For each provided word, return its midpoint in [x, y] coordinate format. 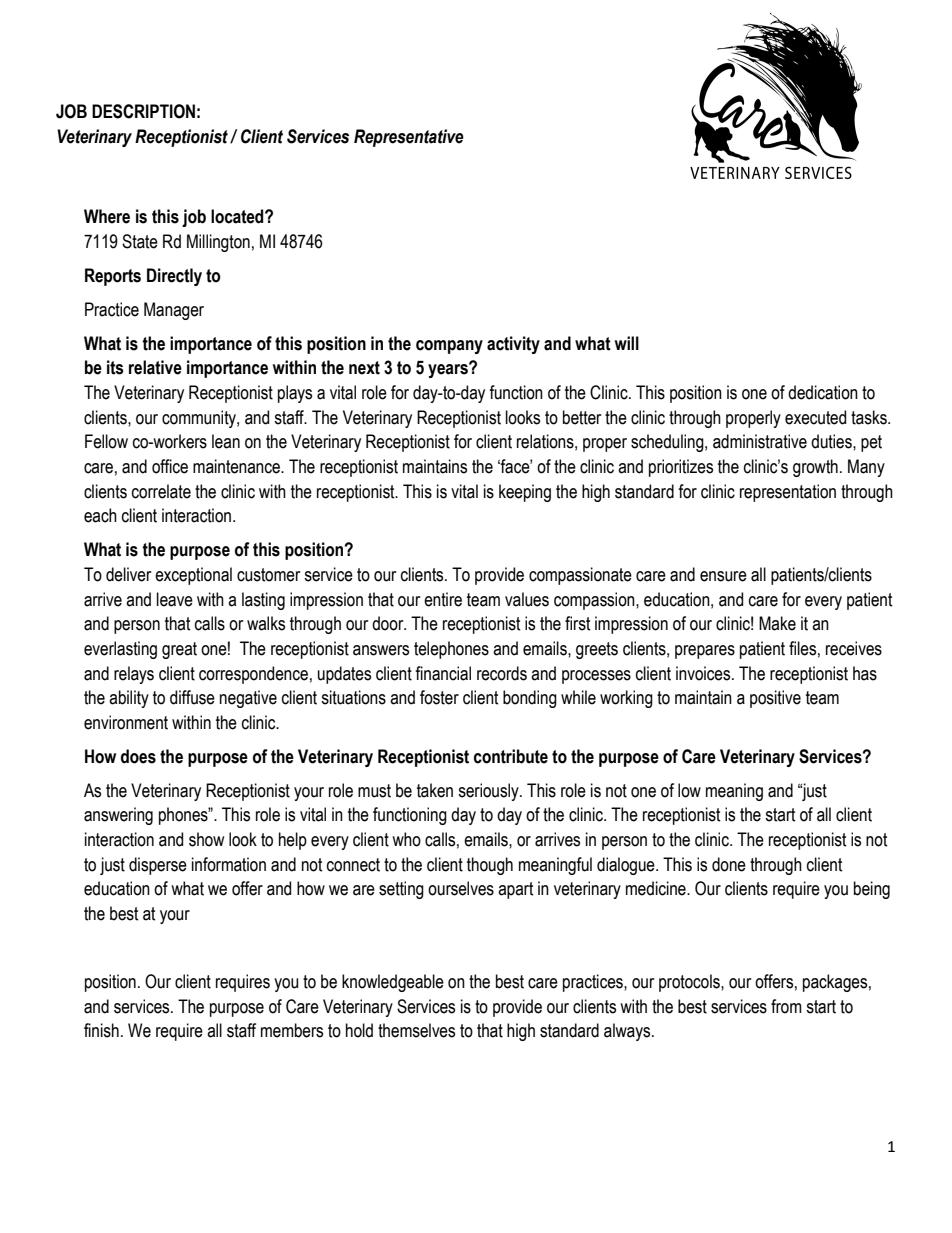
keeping [525, 493]
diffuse [192, 697]
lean [226, 441]
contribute [511, 756]
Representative [409, 138]
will [627, 343]
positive [775, 699]
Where [107, 216]
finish [101, 1030]
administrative [760, 441]
